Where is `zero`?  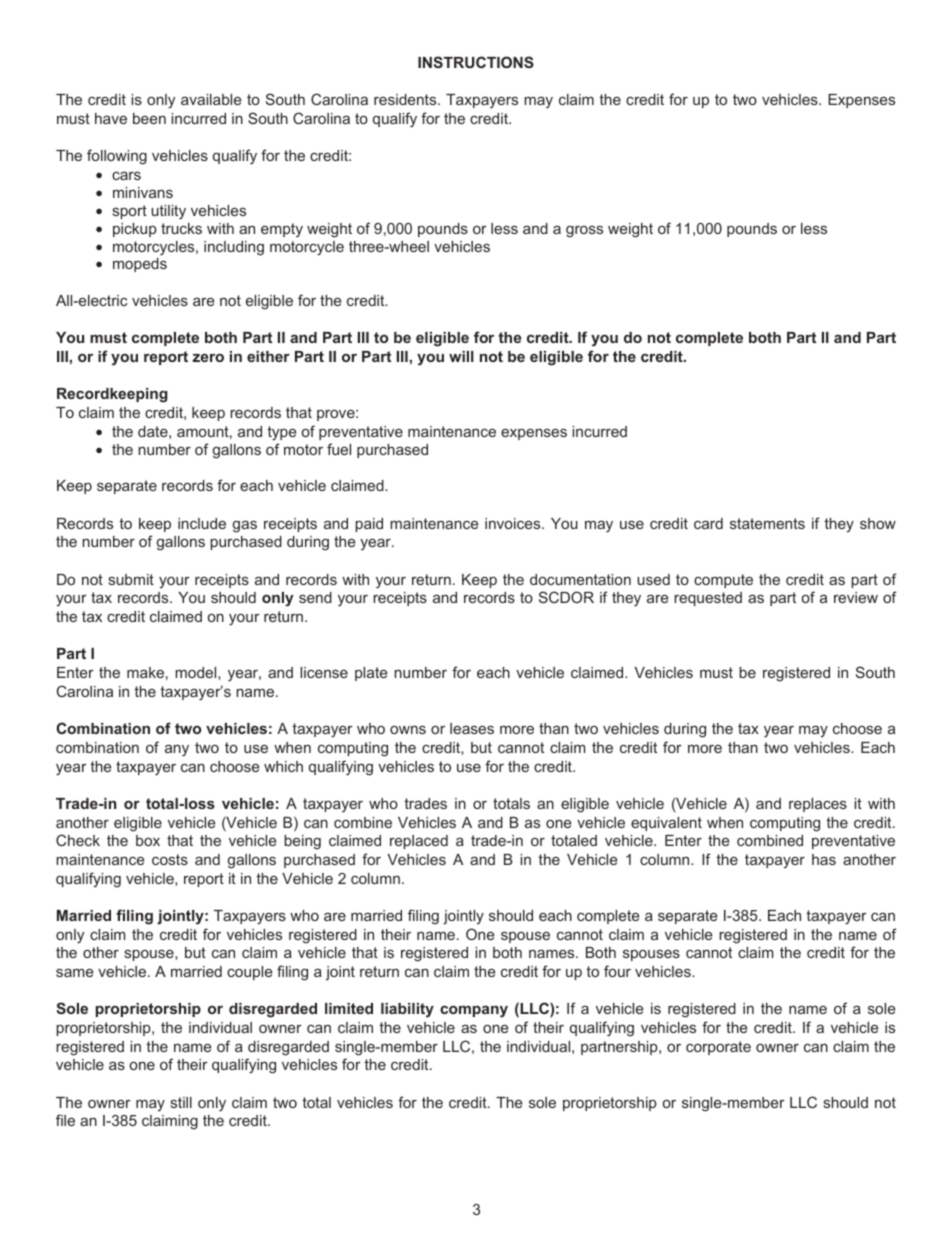
zero is located at coordinates (208, 357).
